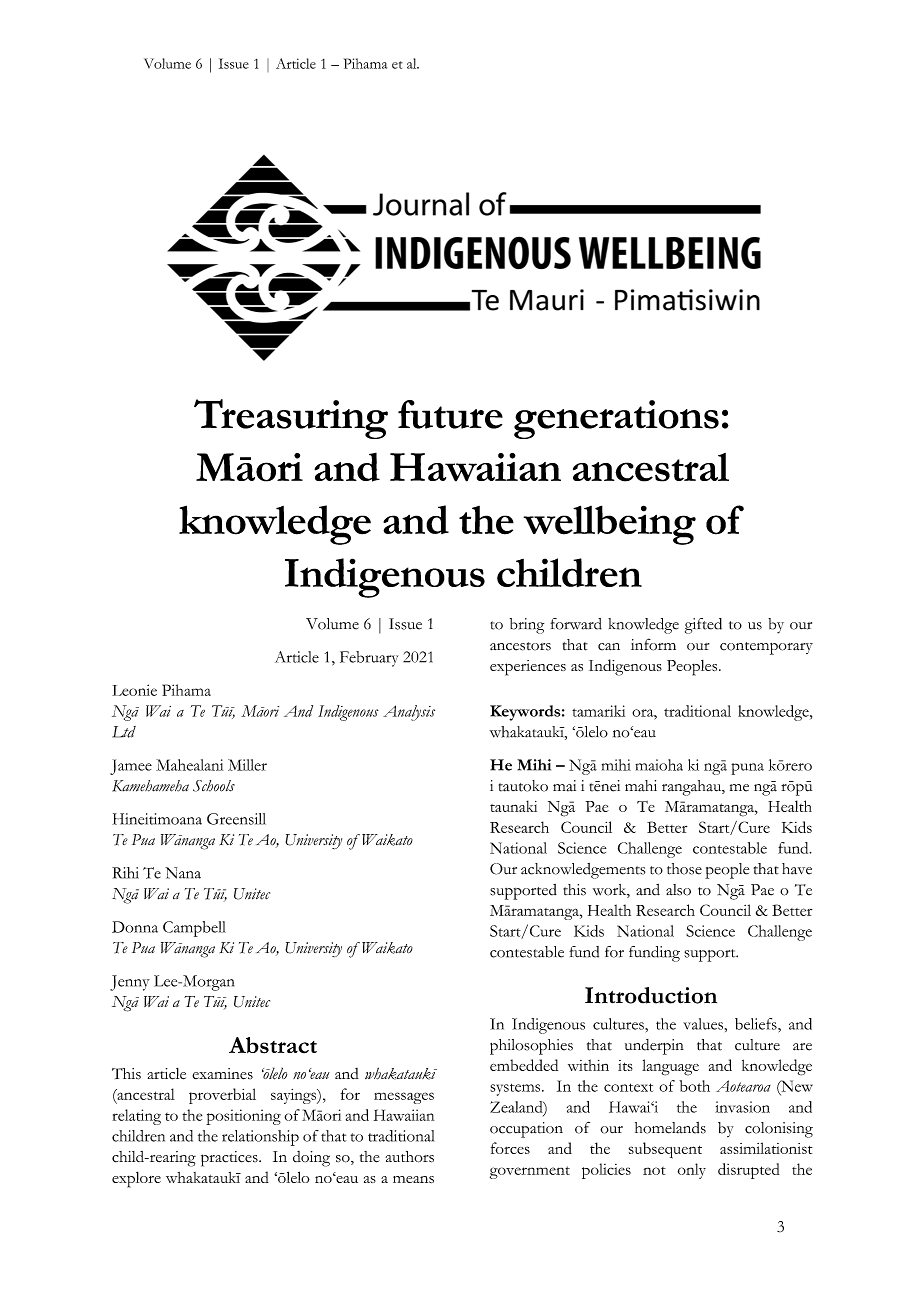 The width and height of the screenshot is (924, 1309). I want to click on wellbeing, so click(610, 525).
